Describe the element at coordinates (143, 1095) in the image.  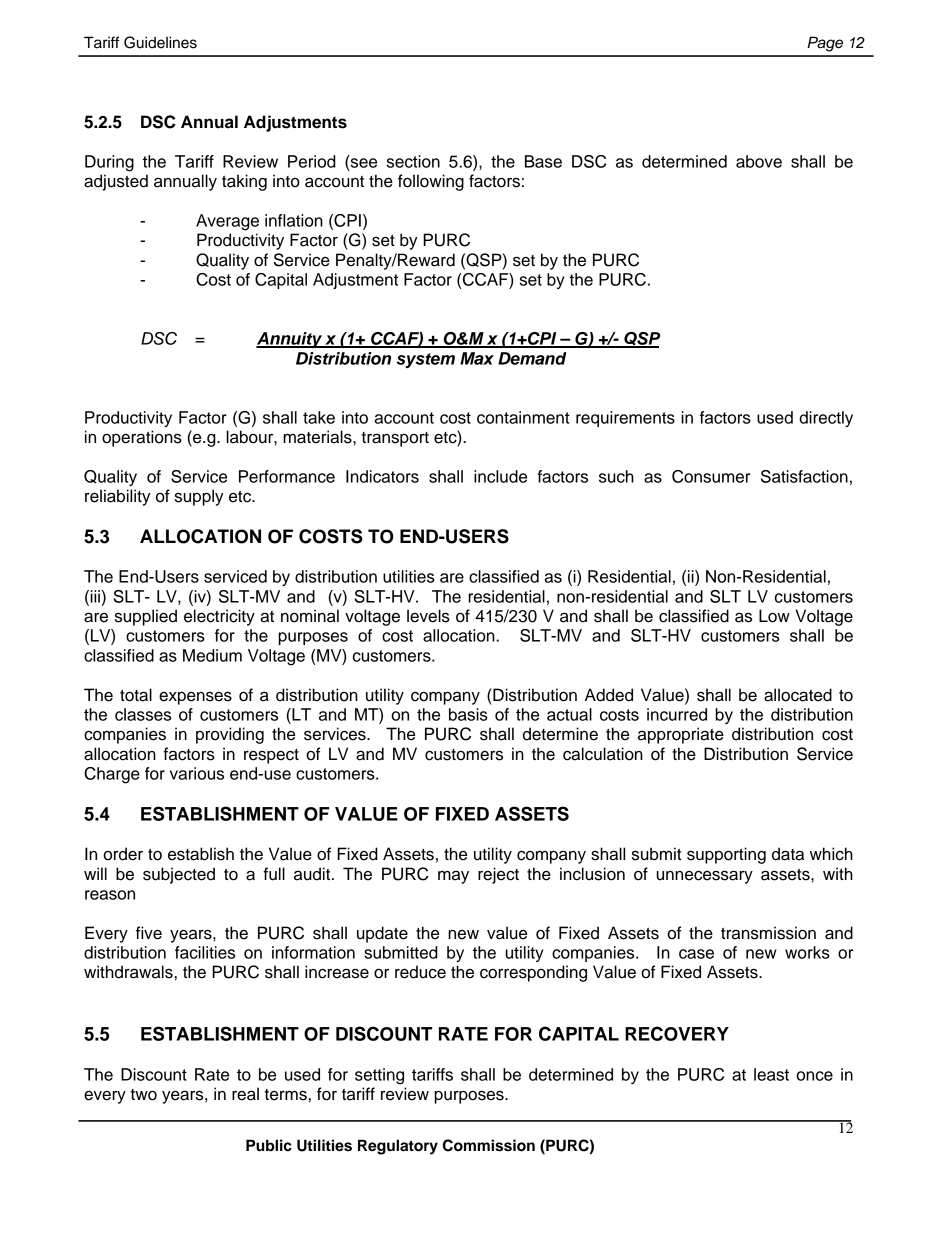
I see `two` at that location.
